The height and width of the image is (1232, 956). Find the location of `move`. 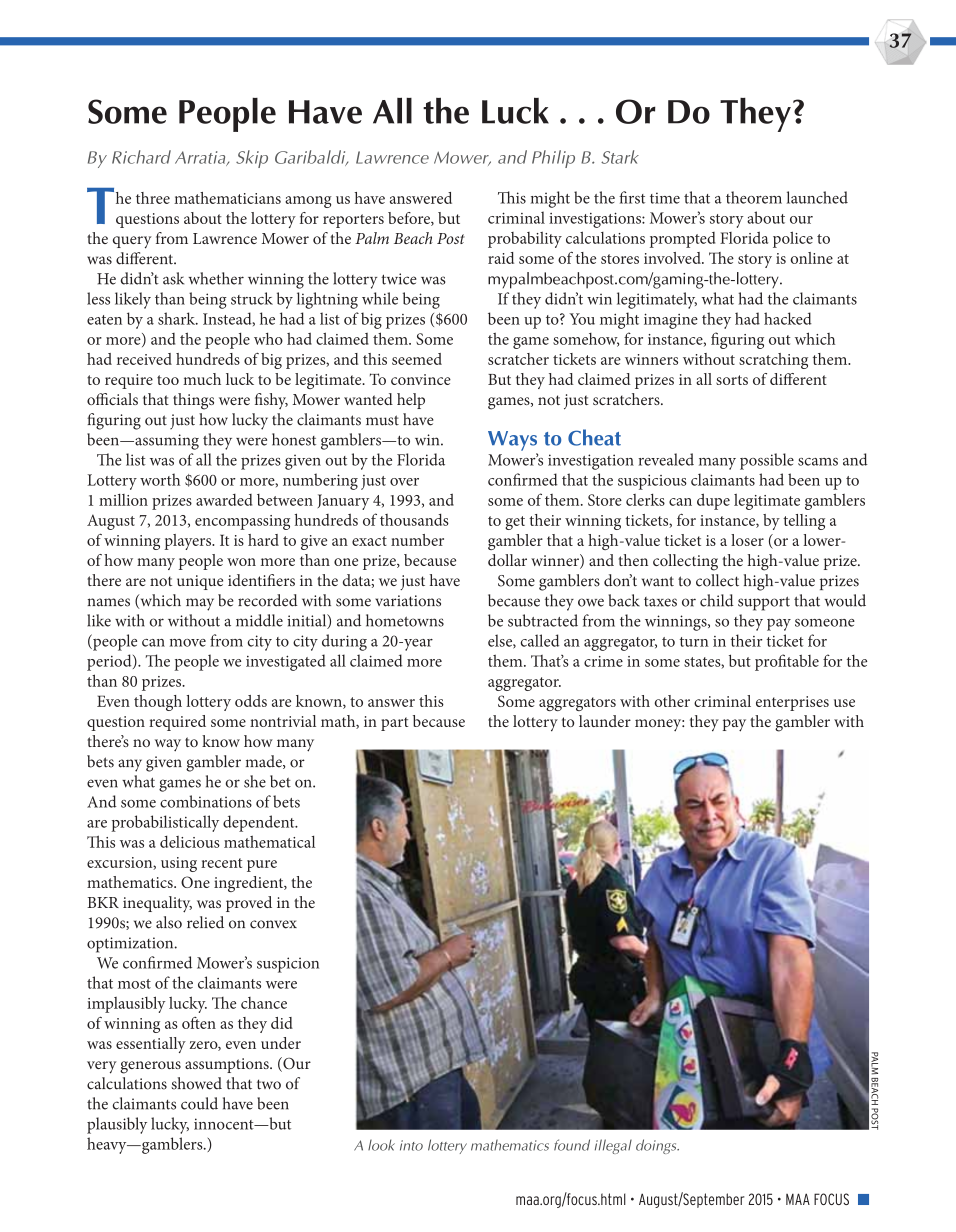

move is located at coordinates (188, 643).
